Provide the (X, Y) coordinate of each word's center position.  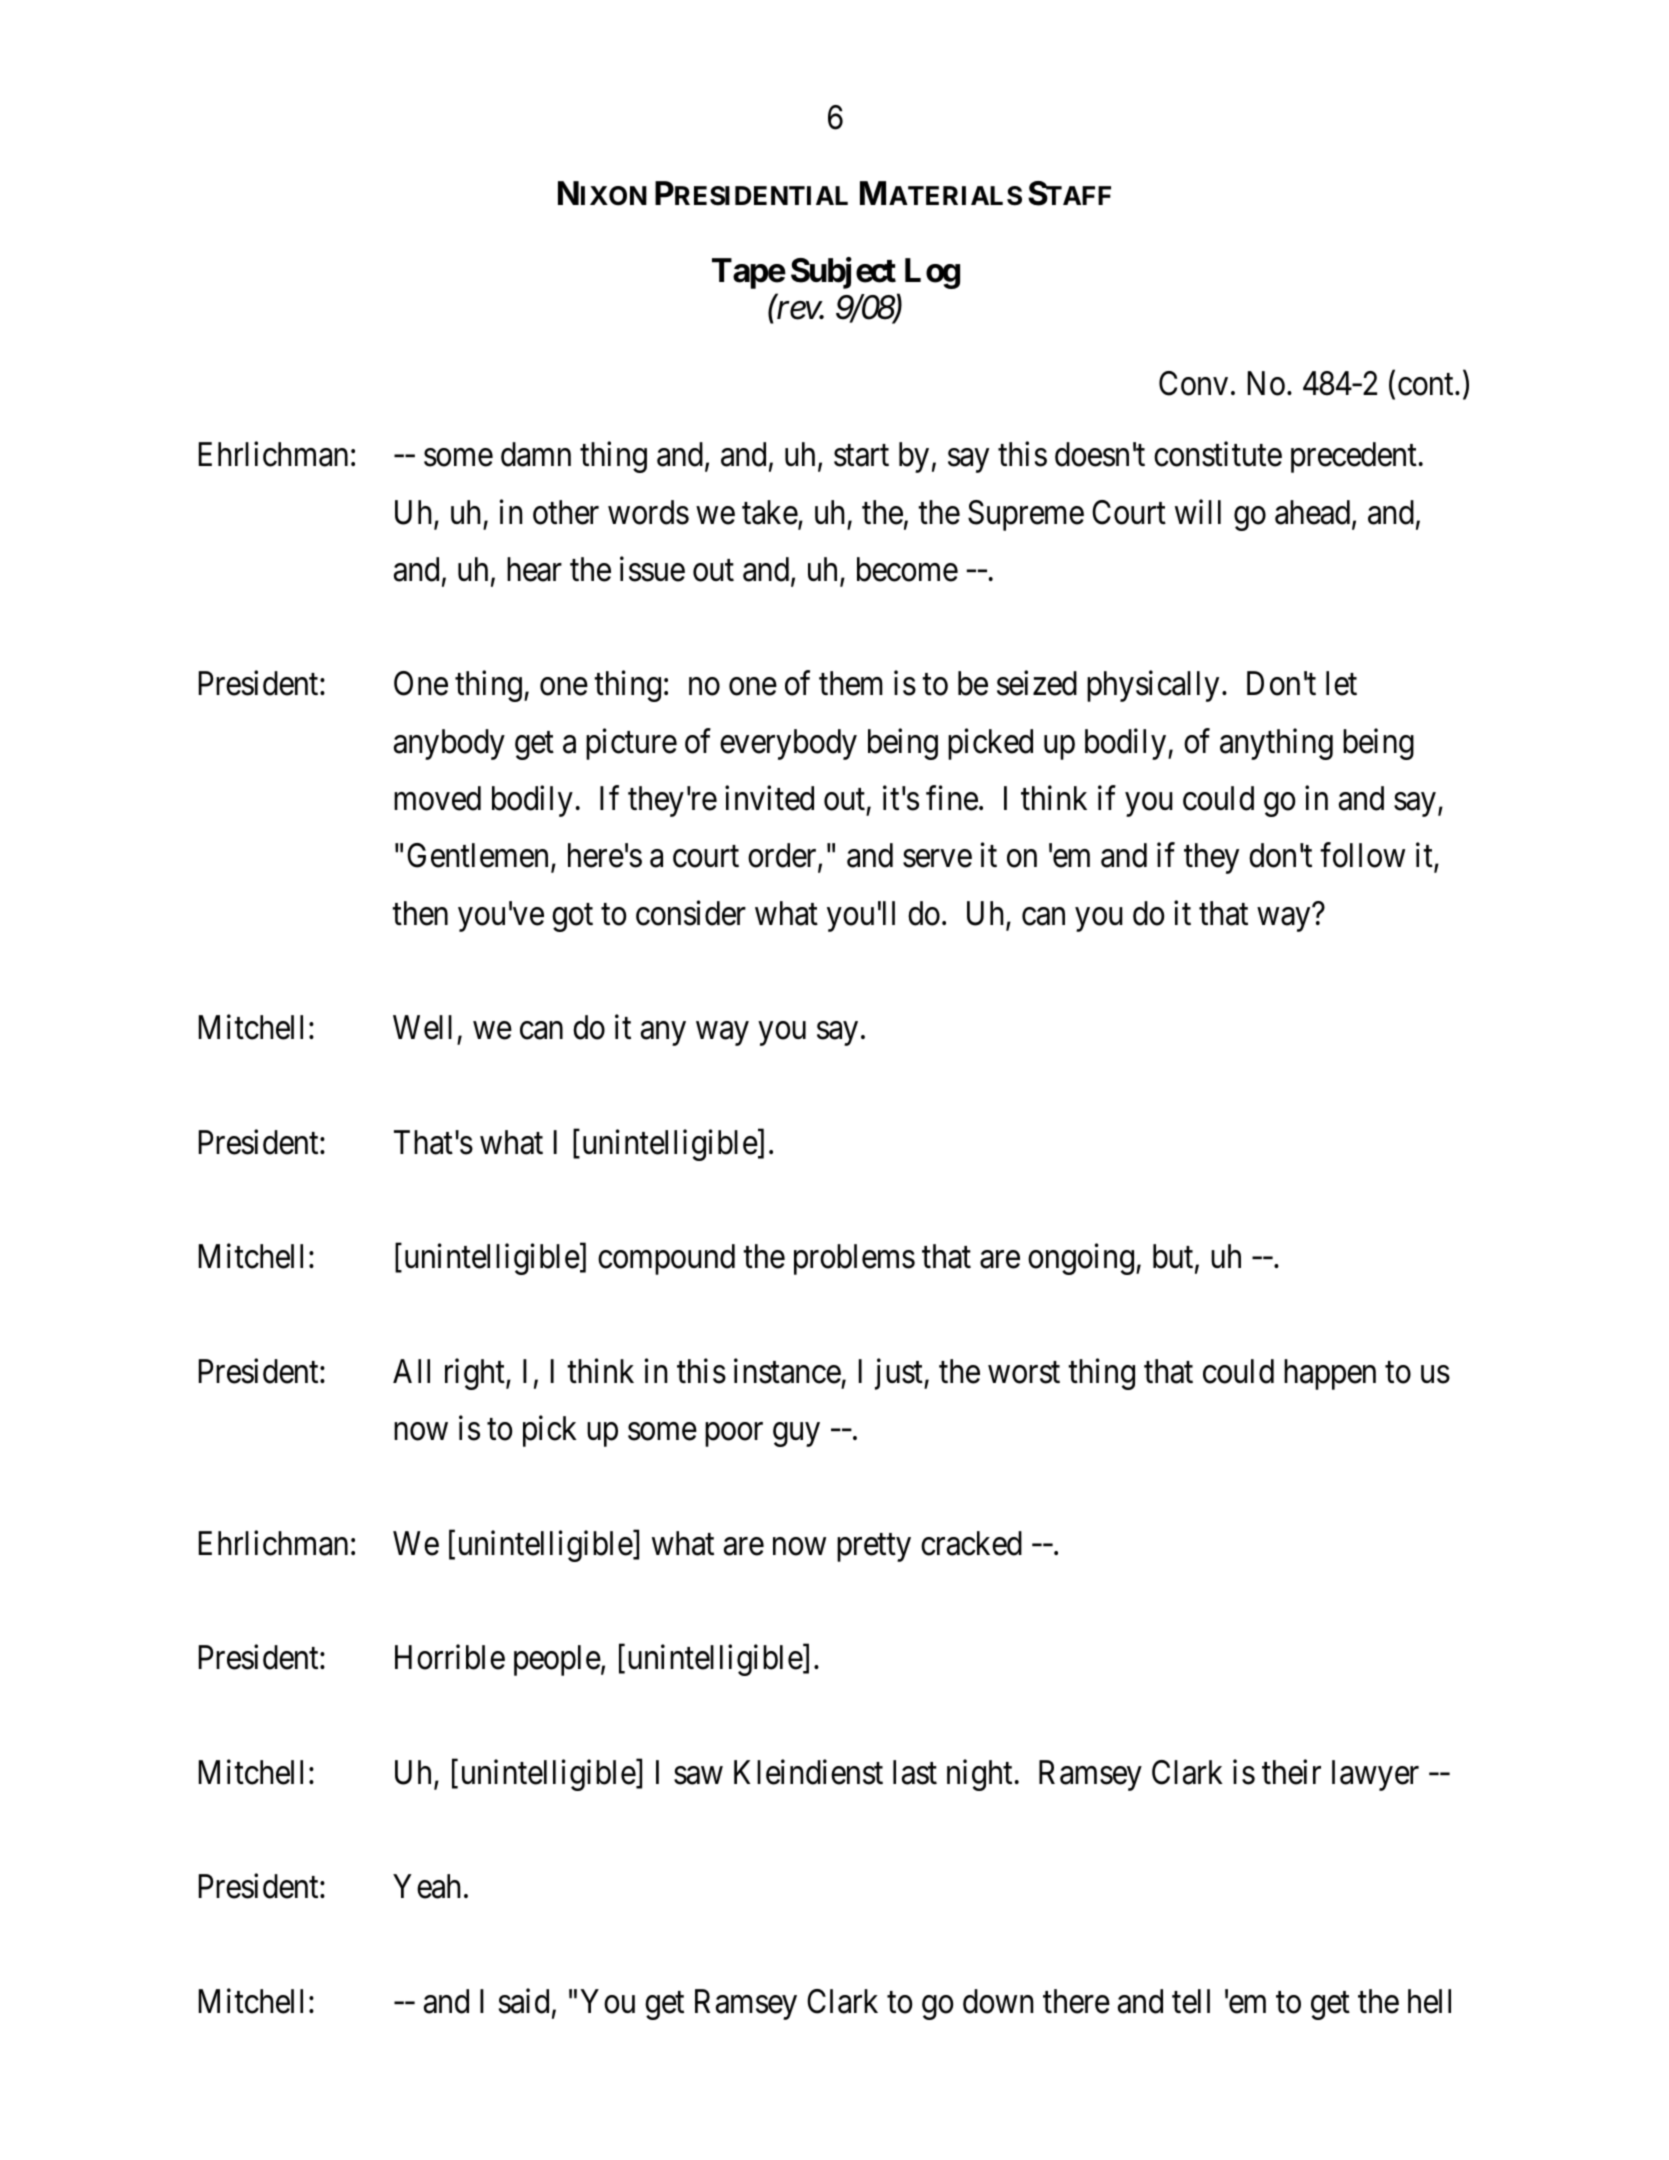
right (476, 1374)
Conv (1193, 383)
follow (1362, 855)
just (900, 1374)
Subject (843, 273)
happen (1330, 1374)
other (566, 512)
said (524, 2001)
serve (937, 859)
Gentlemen (479, 857)
